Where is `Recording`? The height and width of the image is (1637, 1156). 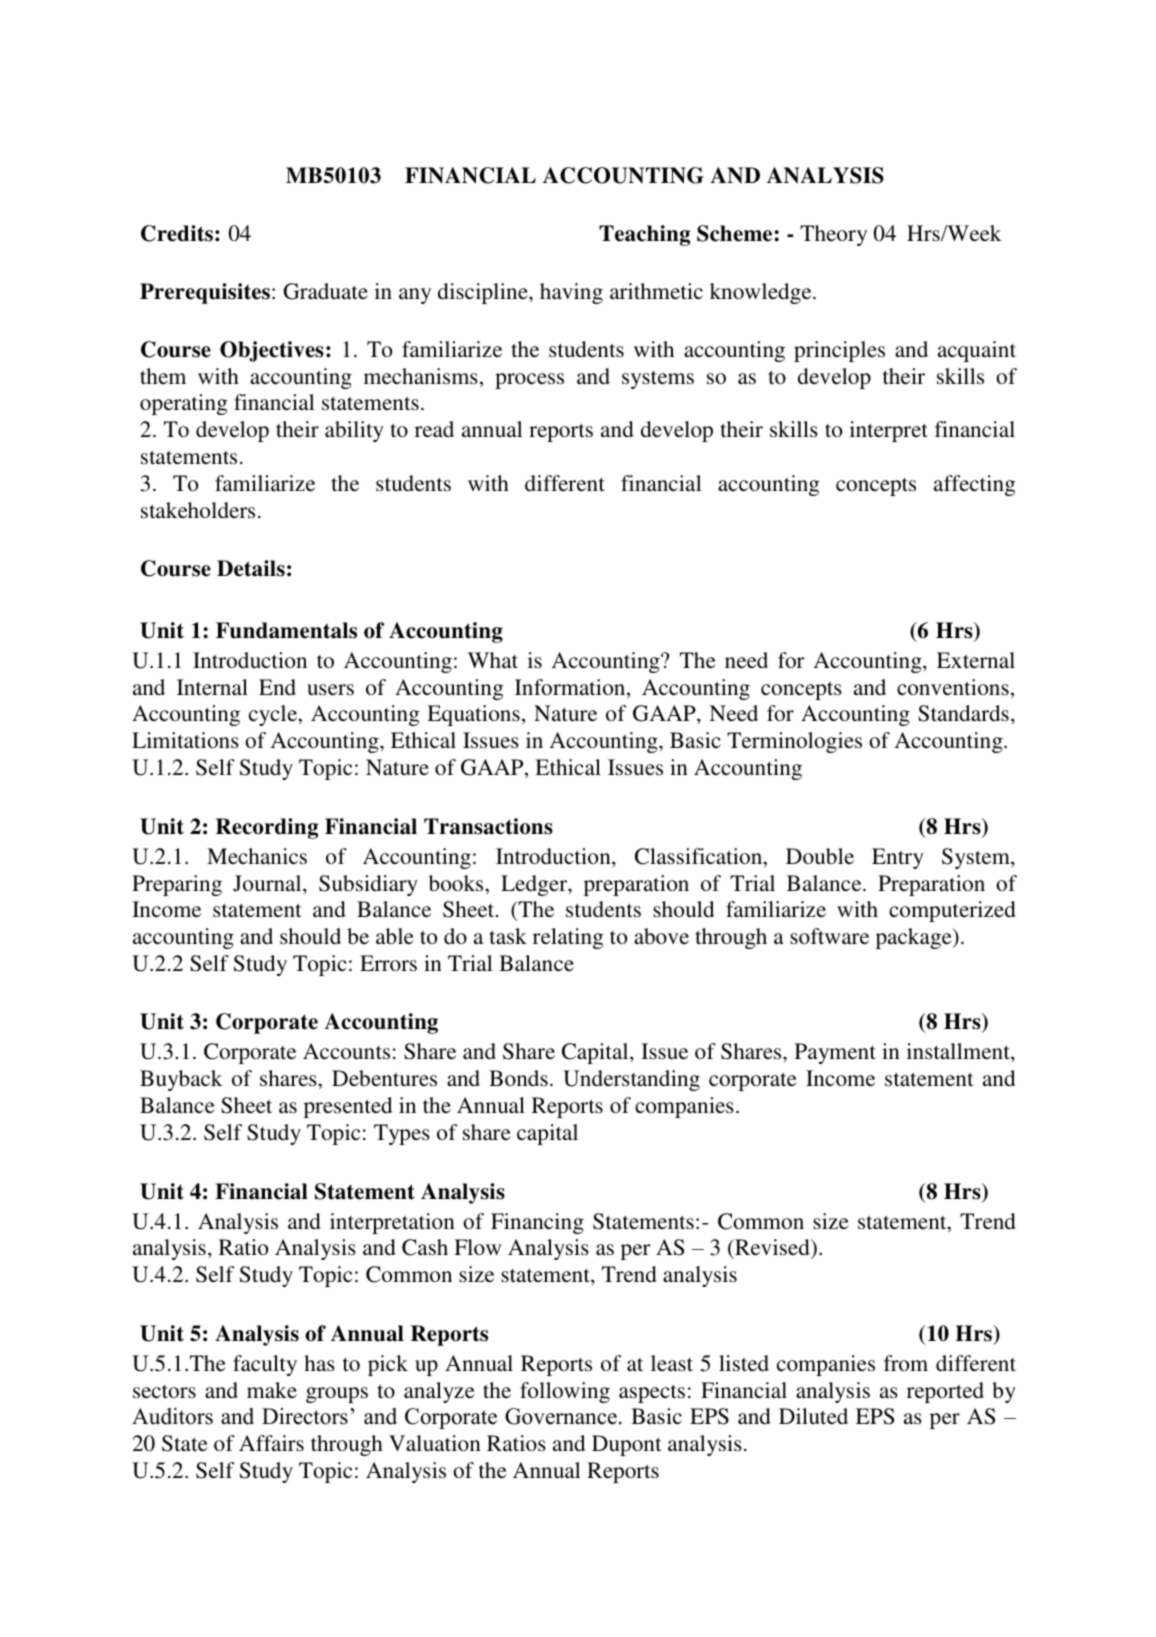 Recording is located at coordinates (267, 828).
